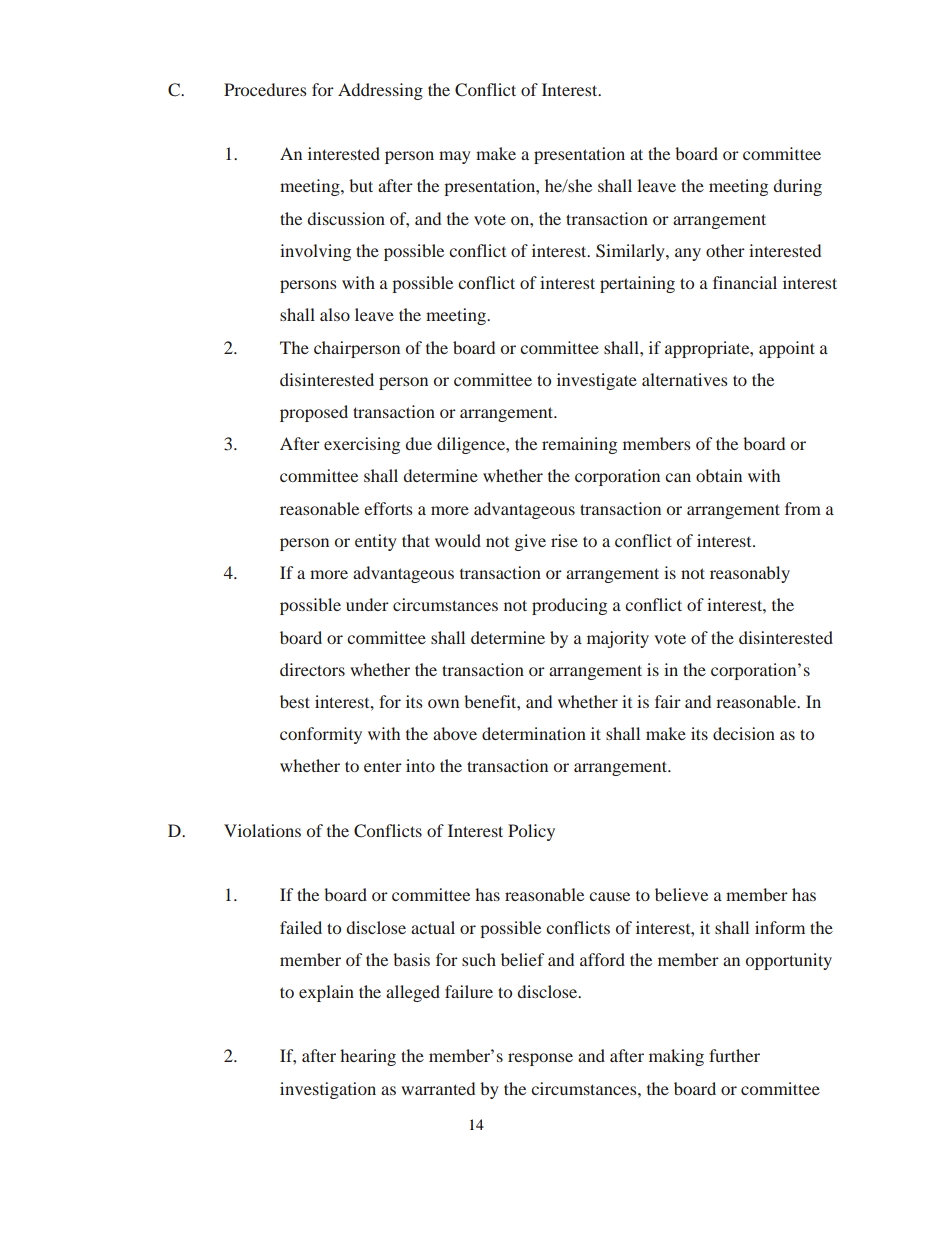 The image size is (952, 1233). I want to click on may, so click(455, 157).
